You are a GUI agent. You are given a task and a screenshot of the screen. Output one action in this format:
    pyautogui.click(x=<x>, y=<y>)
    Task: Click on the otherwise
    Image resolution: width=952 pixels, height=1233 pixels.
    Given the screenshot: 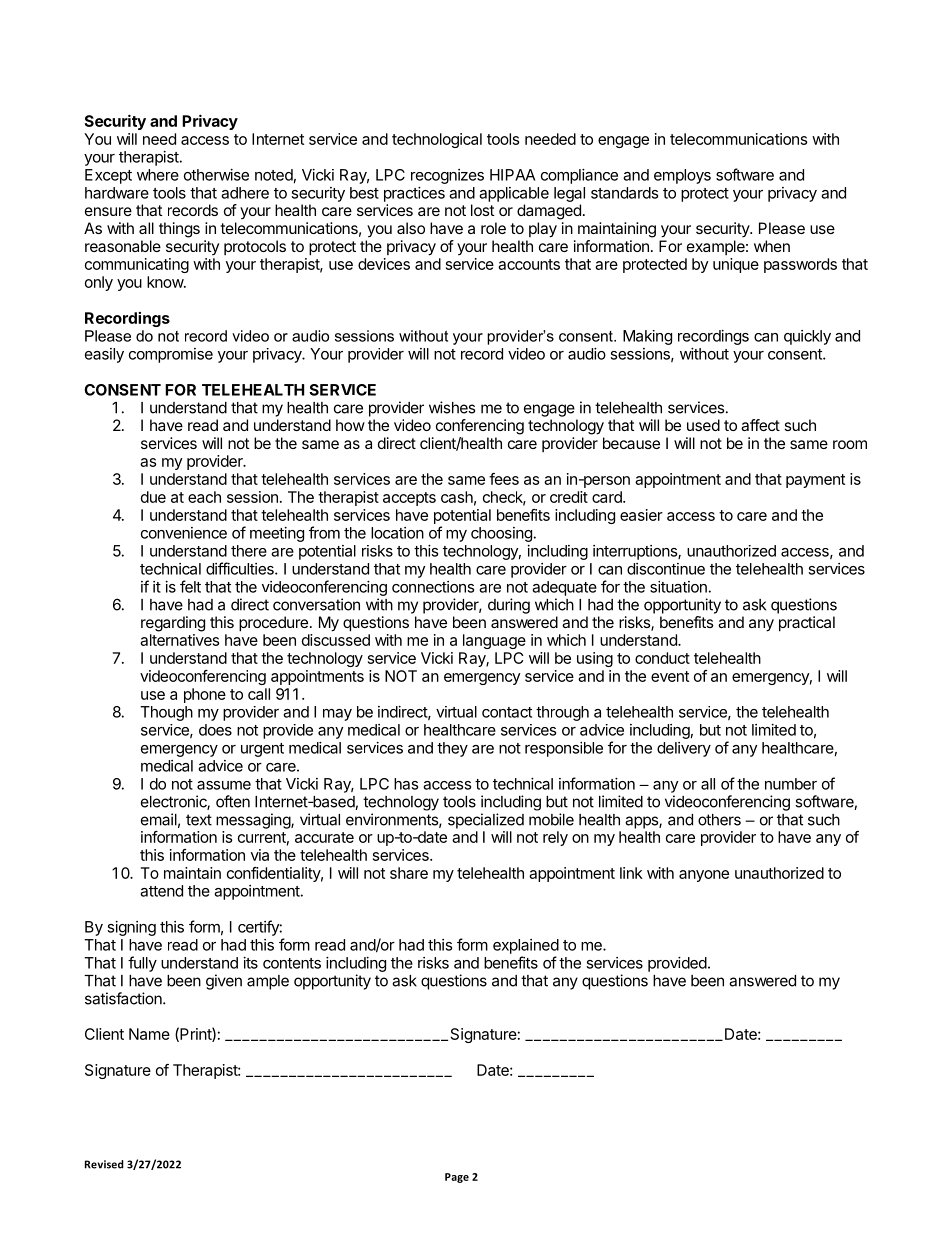 What is the action you would take?
    pyautogui.click(x=216, y=175)
